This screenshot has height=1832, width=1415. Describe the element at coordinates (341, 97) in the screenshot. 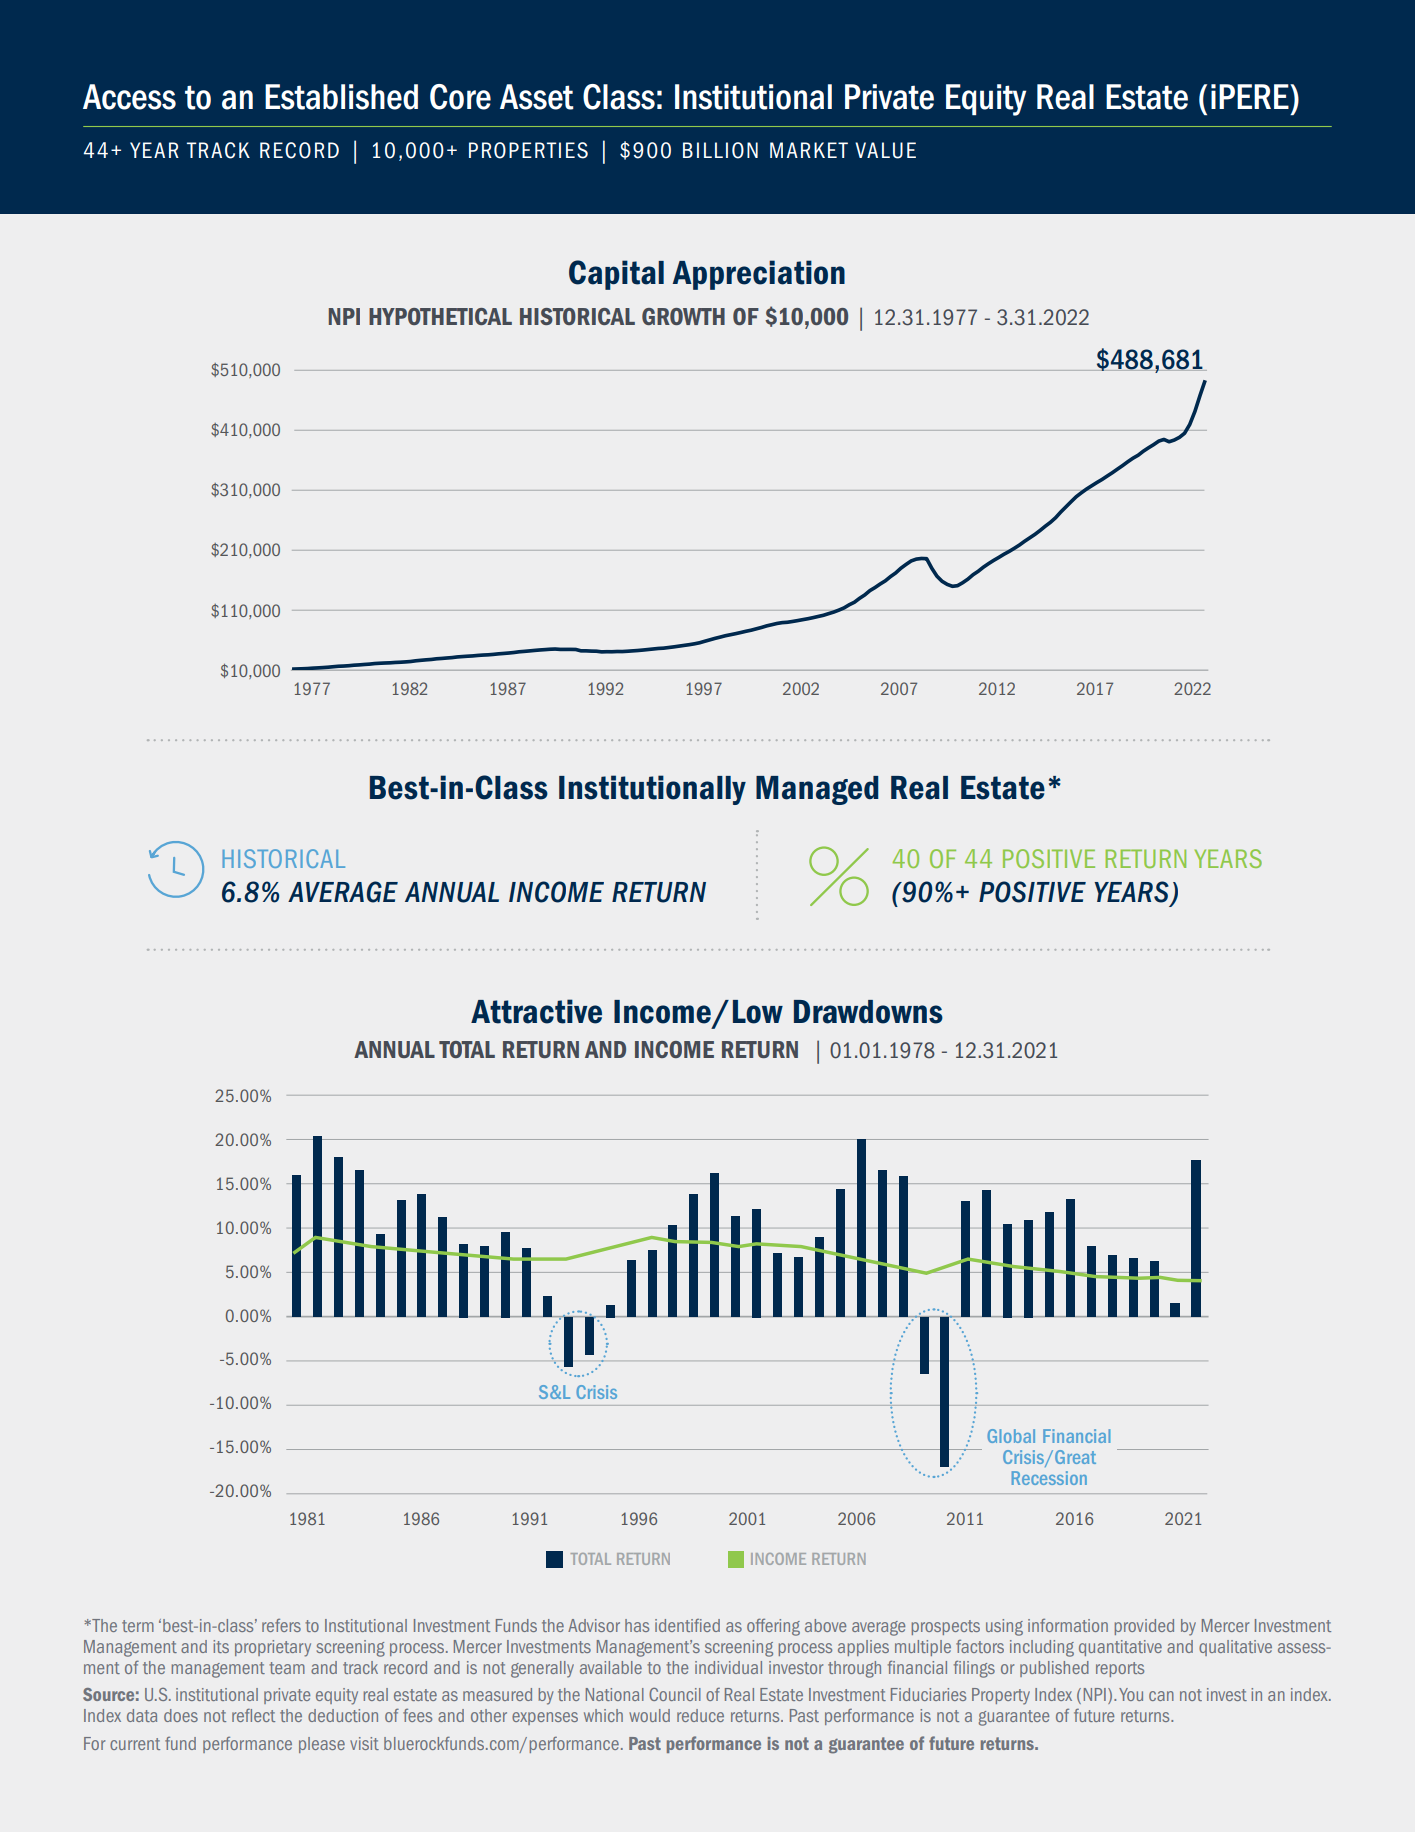

I see `Established` at that location.
